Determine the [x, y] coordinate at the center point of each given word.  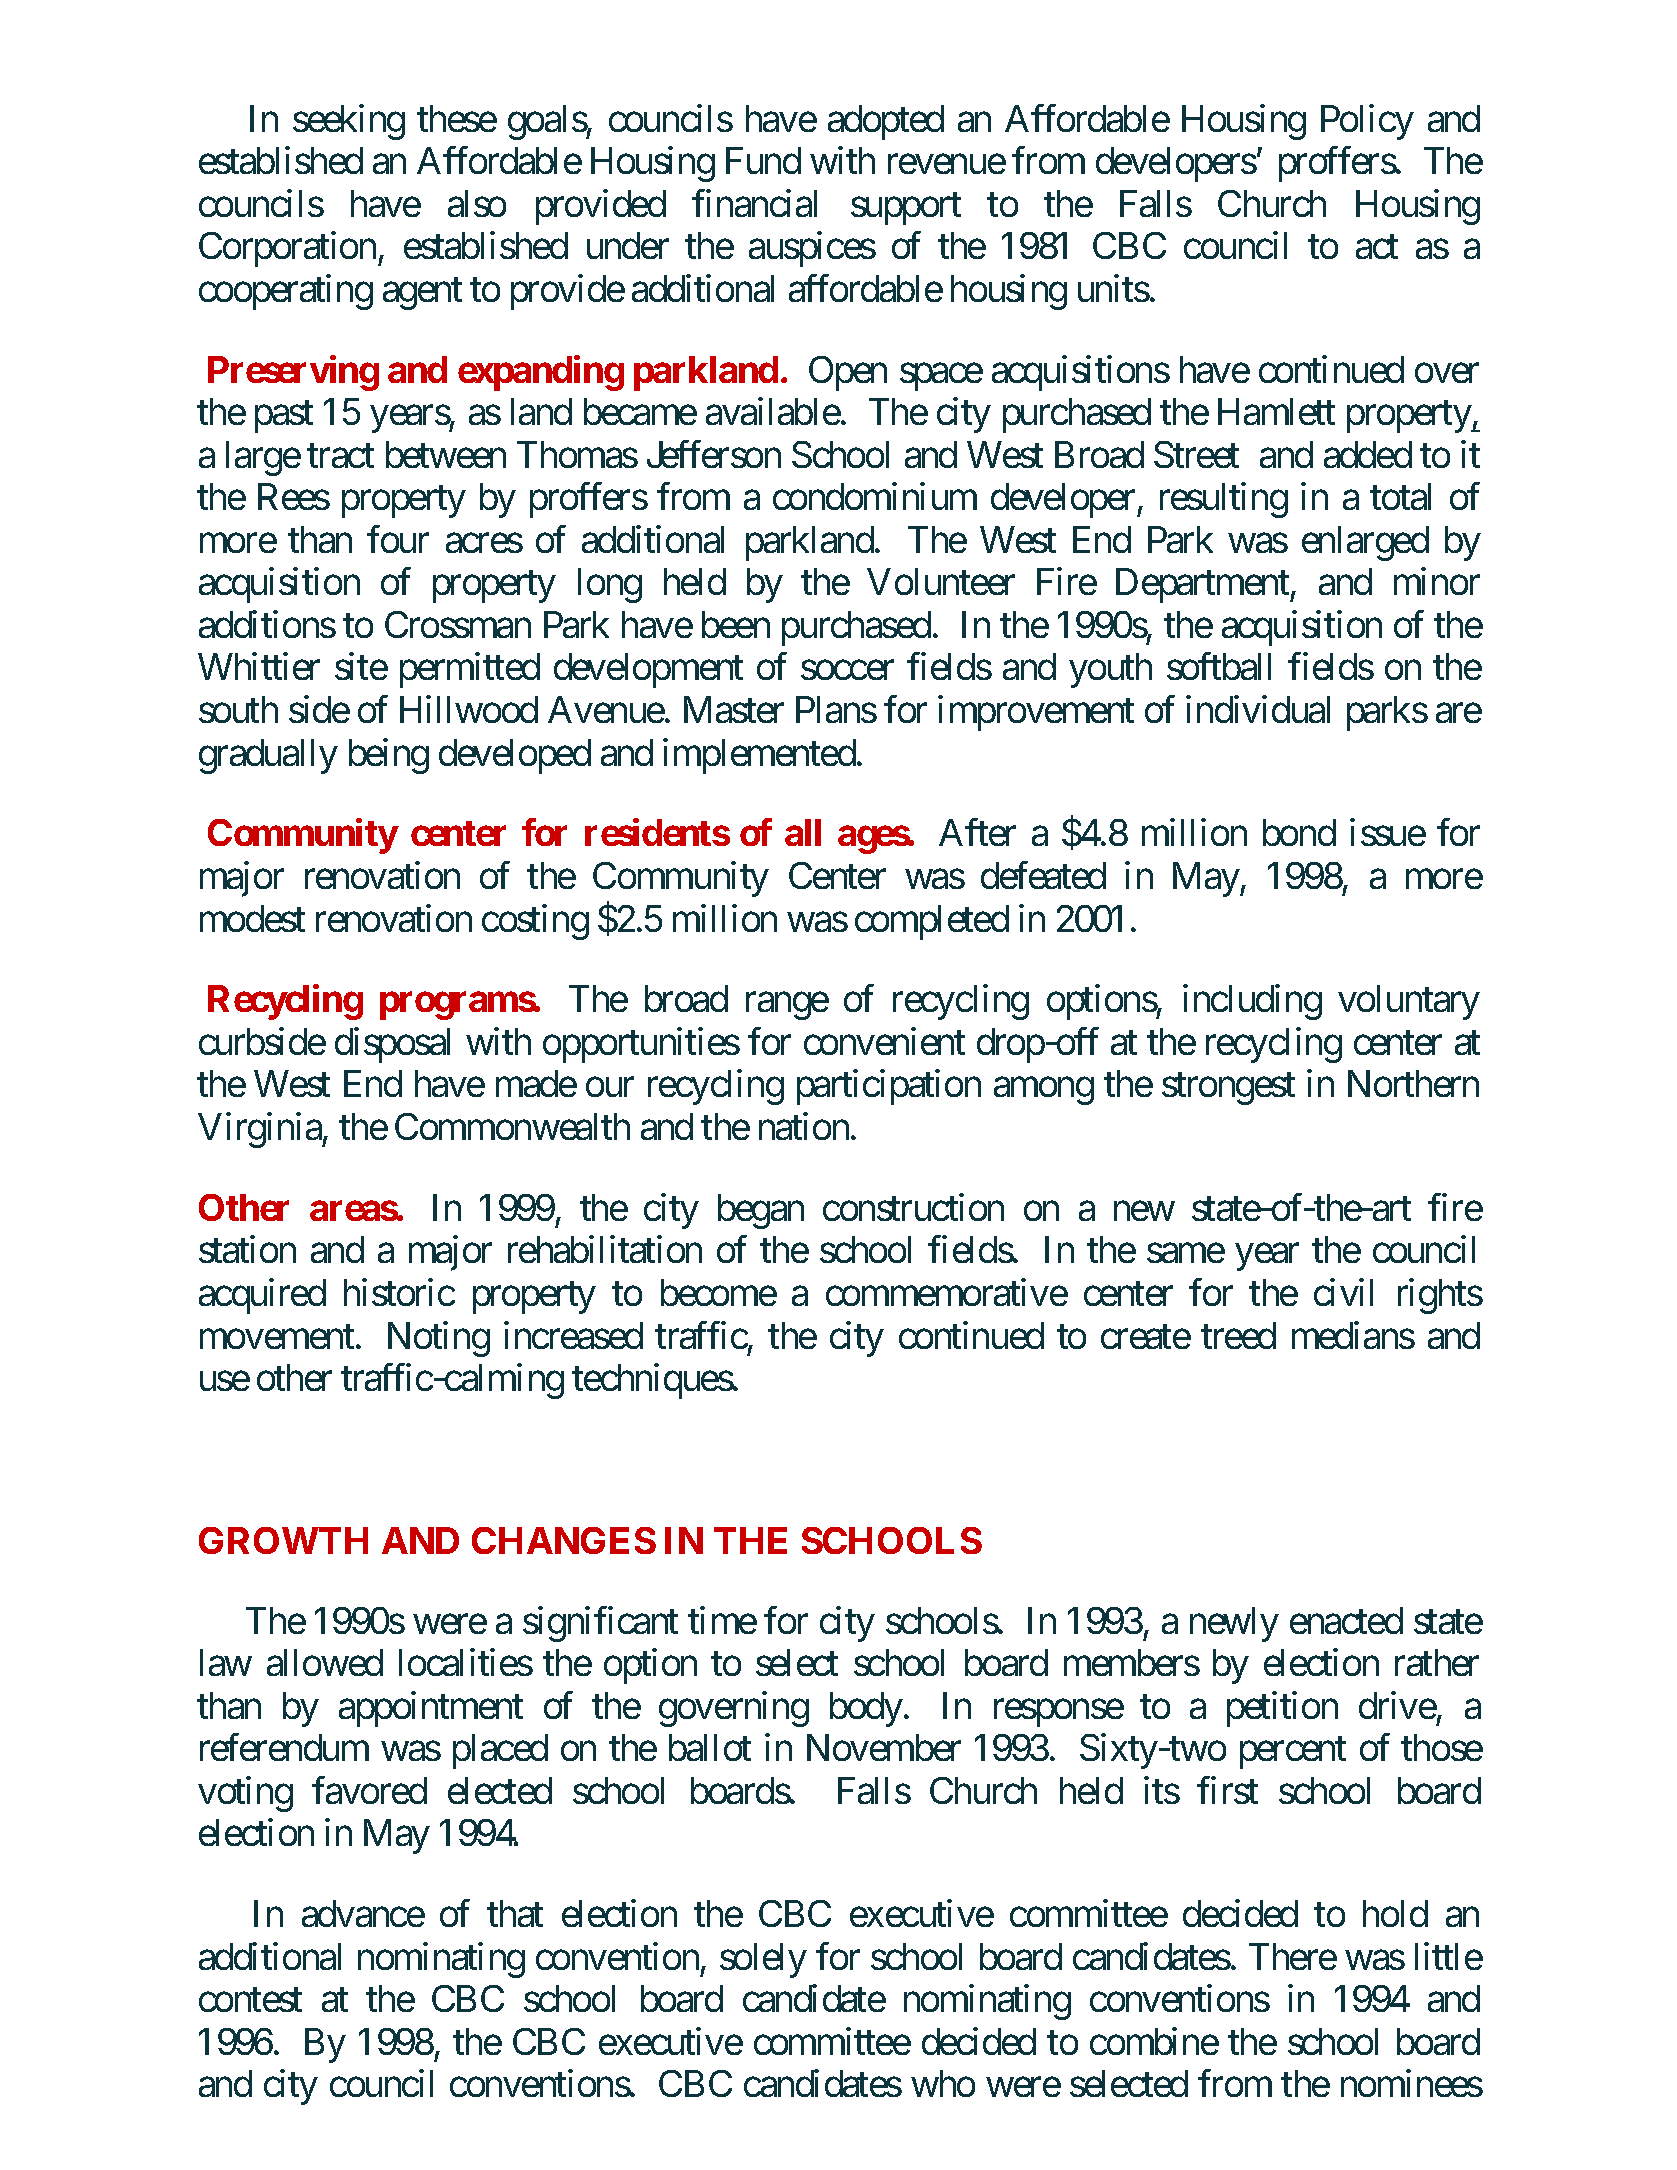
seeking [349, 122]
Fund [763, 160]
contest [250, 2000]
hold [1395, 1913]
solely [763, 1960]
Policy [1367, 122]
